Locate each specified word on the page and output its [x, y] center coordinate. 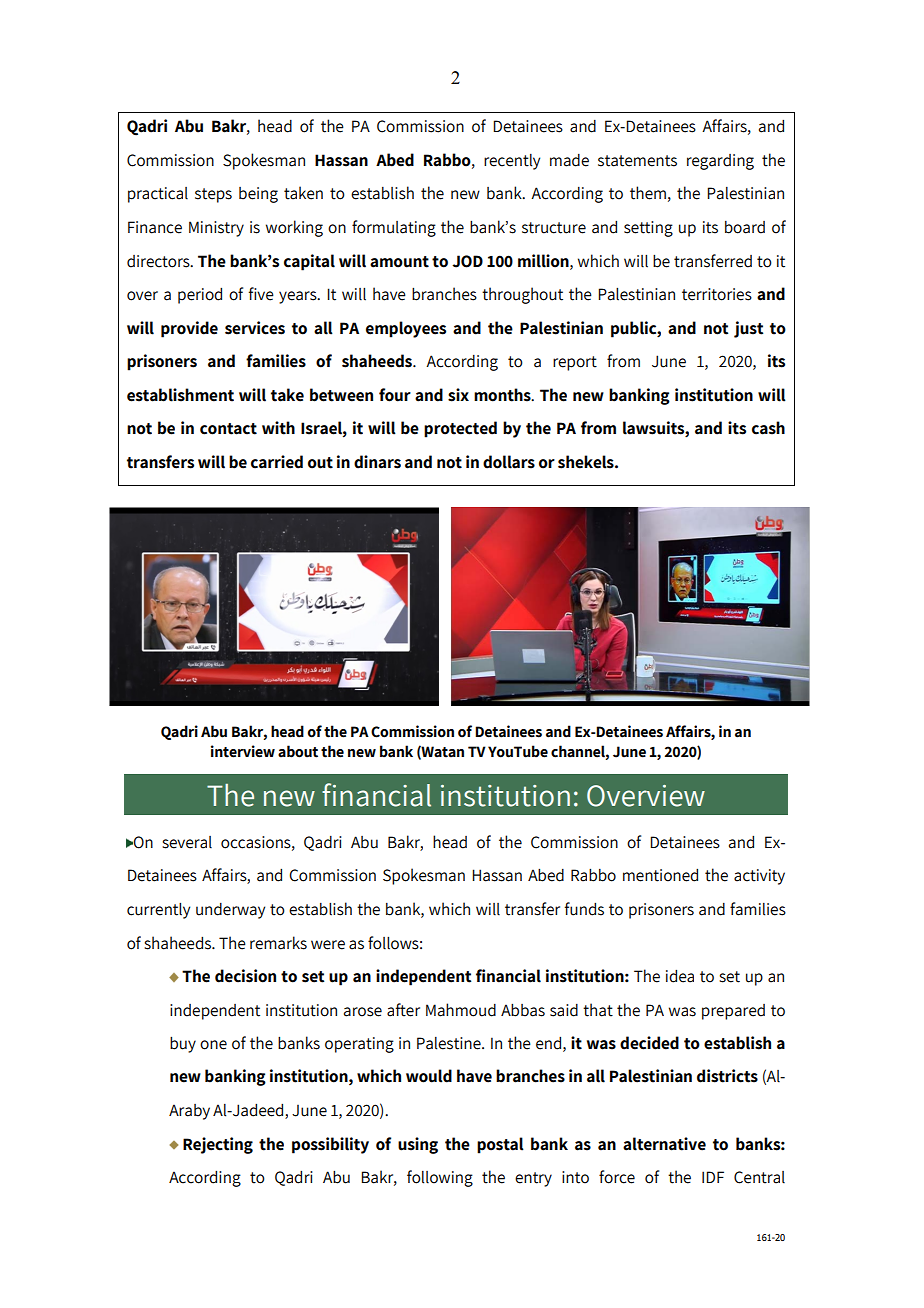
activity [759, 877]
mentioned [660, 875]
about [298, 751]
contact [228, 429]
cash [768, 428]
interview [243, 751]
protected [460, 429]
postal [500, 1145]
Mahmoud [461, 1010]
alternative [664, 1144]
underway [230, 911]
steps [213, 195]
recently [512, 162]
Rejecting [218, 1145]
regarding [720, 162]
